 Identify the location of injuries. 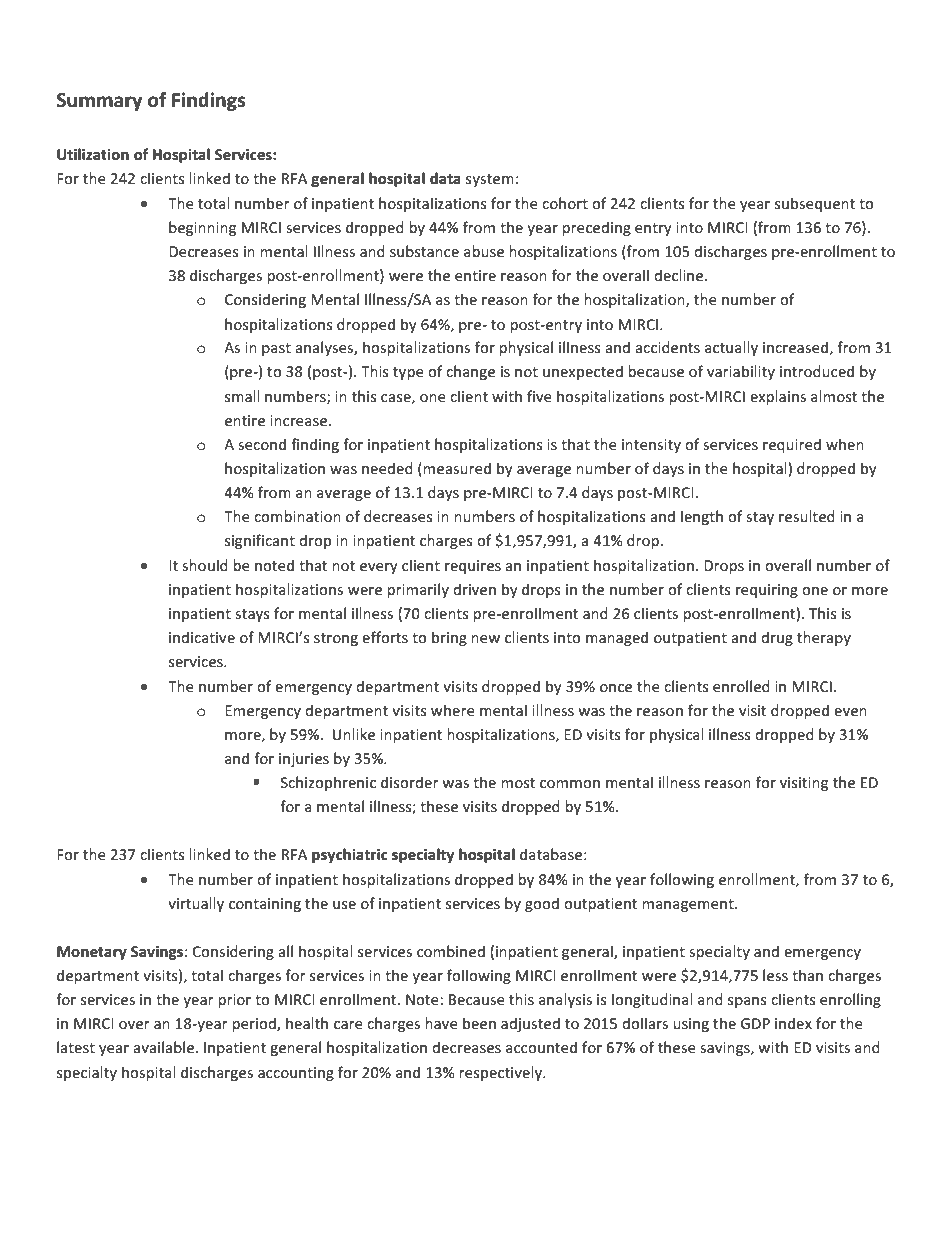
(304, 760).
